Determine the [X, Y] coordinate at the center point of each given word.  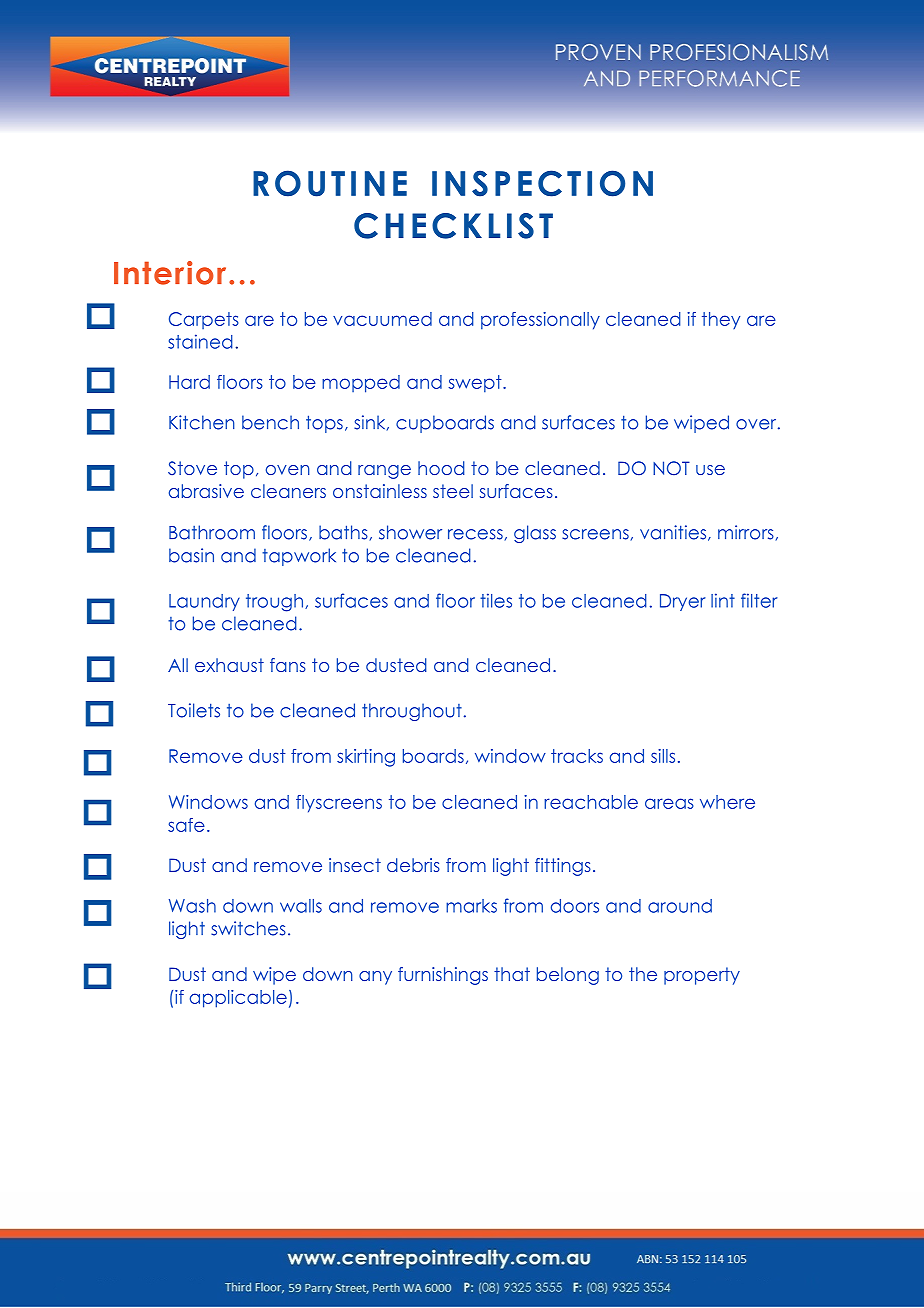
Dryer [683, 602]
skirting [366, 758]
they [721, 320]
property [702, 976]
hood [441, 468]
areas [669, 803]
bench [270, 422]
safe [186, 825]
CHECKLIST [453, 226]
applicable [238, 999]
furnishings [443, 976]
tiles [496, 600]
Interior [170, 273]
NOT [671, 468]
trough [276, 603]
